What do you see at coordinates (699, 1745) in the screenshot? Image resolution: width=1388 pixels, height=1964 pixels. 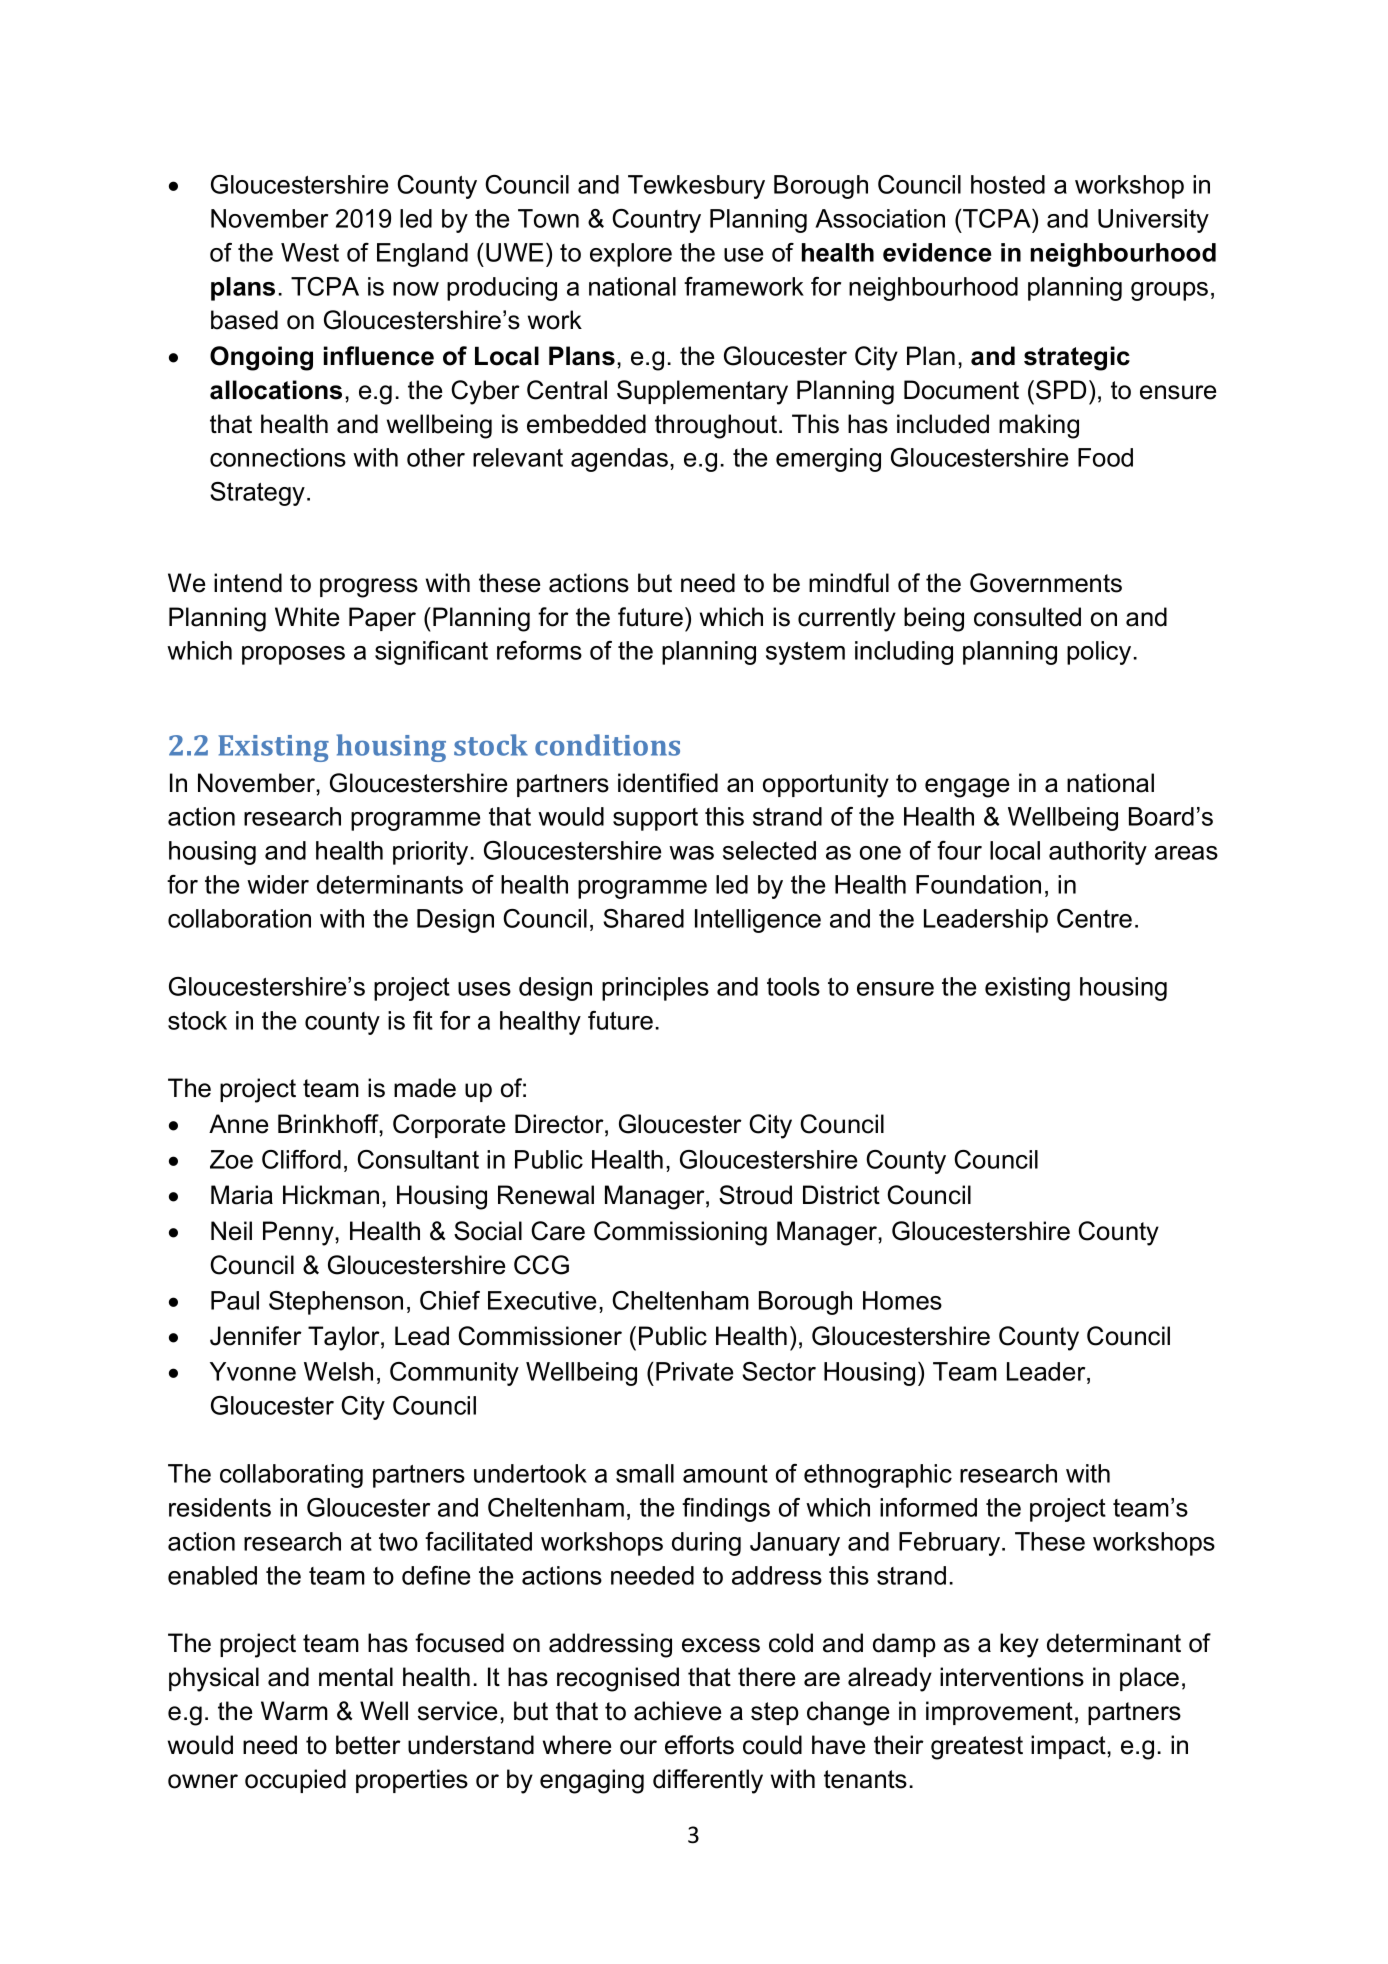 I see `efforts` at bounding box center [699, 1745].
